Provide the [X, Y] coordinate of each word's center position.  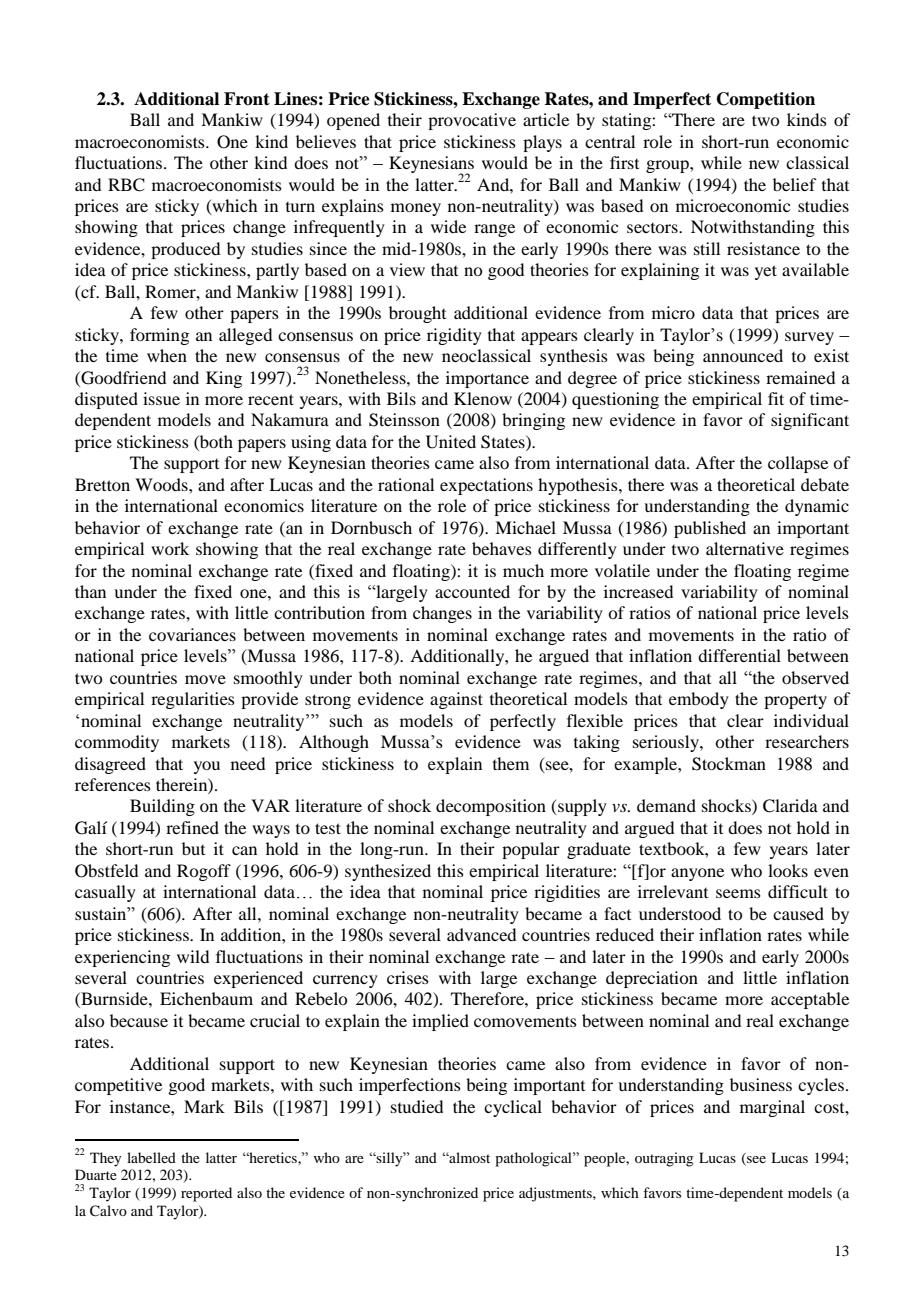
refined [192, 827]
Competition [766, 100]
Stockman [729, 764]
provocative [472, 121]
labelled [151, 1157]
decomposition [491, 807]
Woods [162, 484]
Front [247, 99]
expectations [486, 486]
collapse [798, 464]
